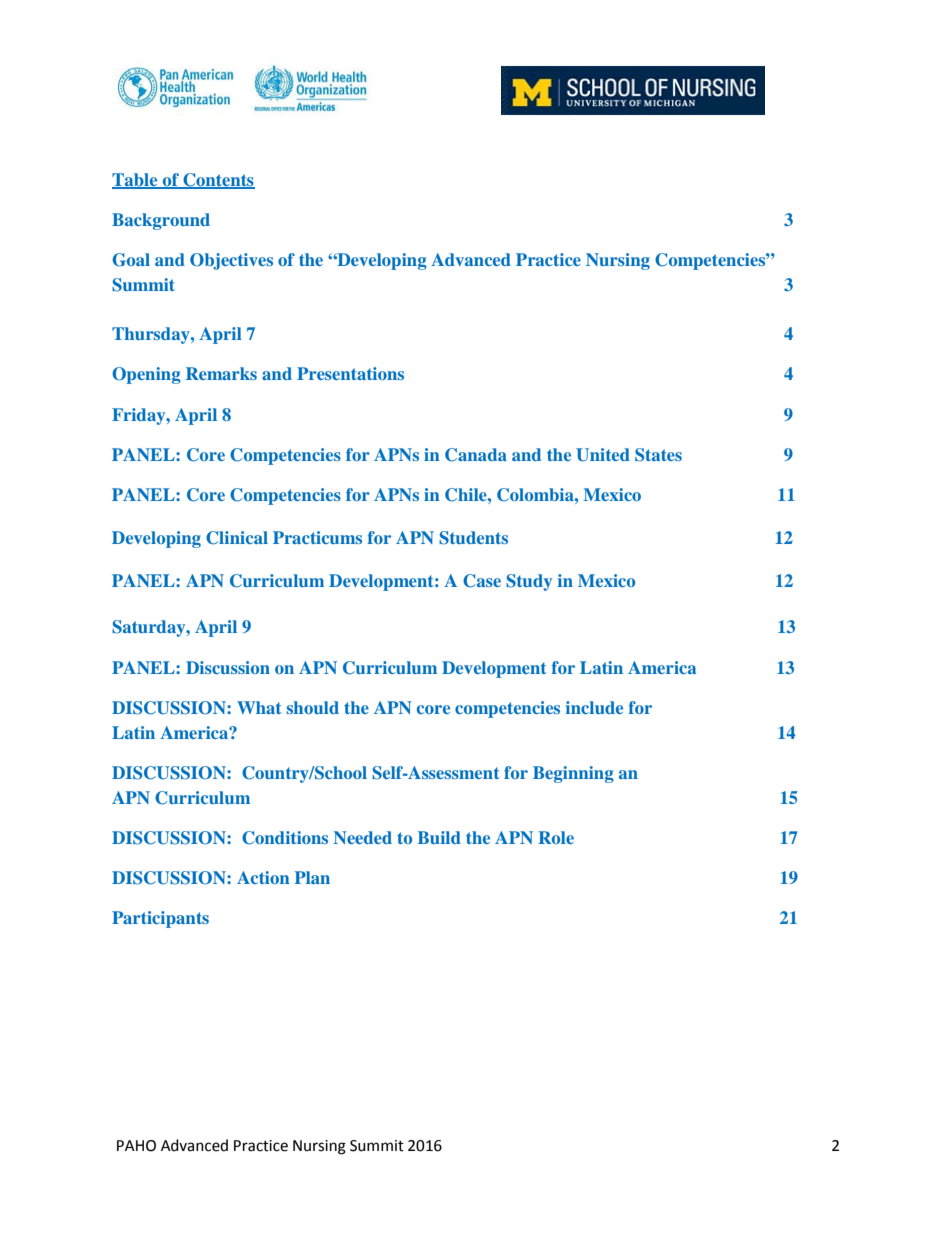 The width and height of the screenshot is (952, 1233). What do you see at coordinates (603, 455) in the screenshot?
I see `United` at bounding box center [603, 455].
